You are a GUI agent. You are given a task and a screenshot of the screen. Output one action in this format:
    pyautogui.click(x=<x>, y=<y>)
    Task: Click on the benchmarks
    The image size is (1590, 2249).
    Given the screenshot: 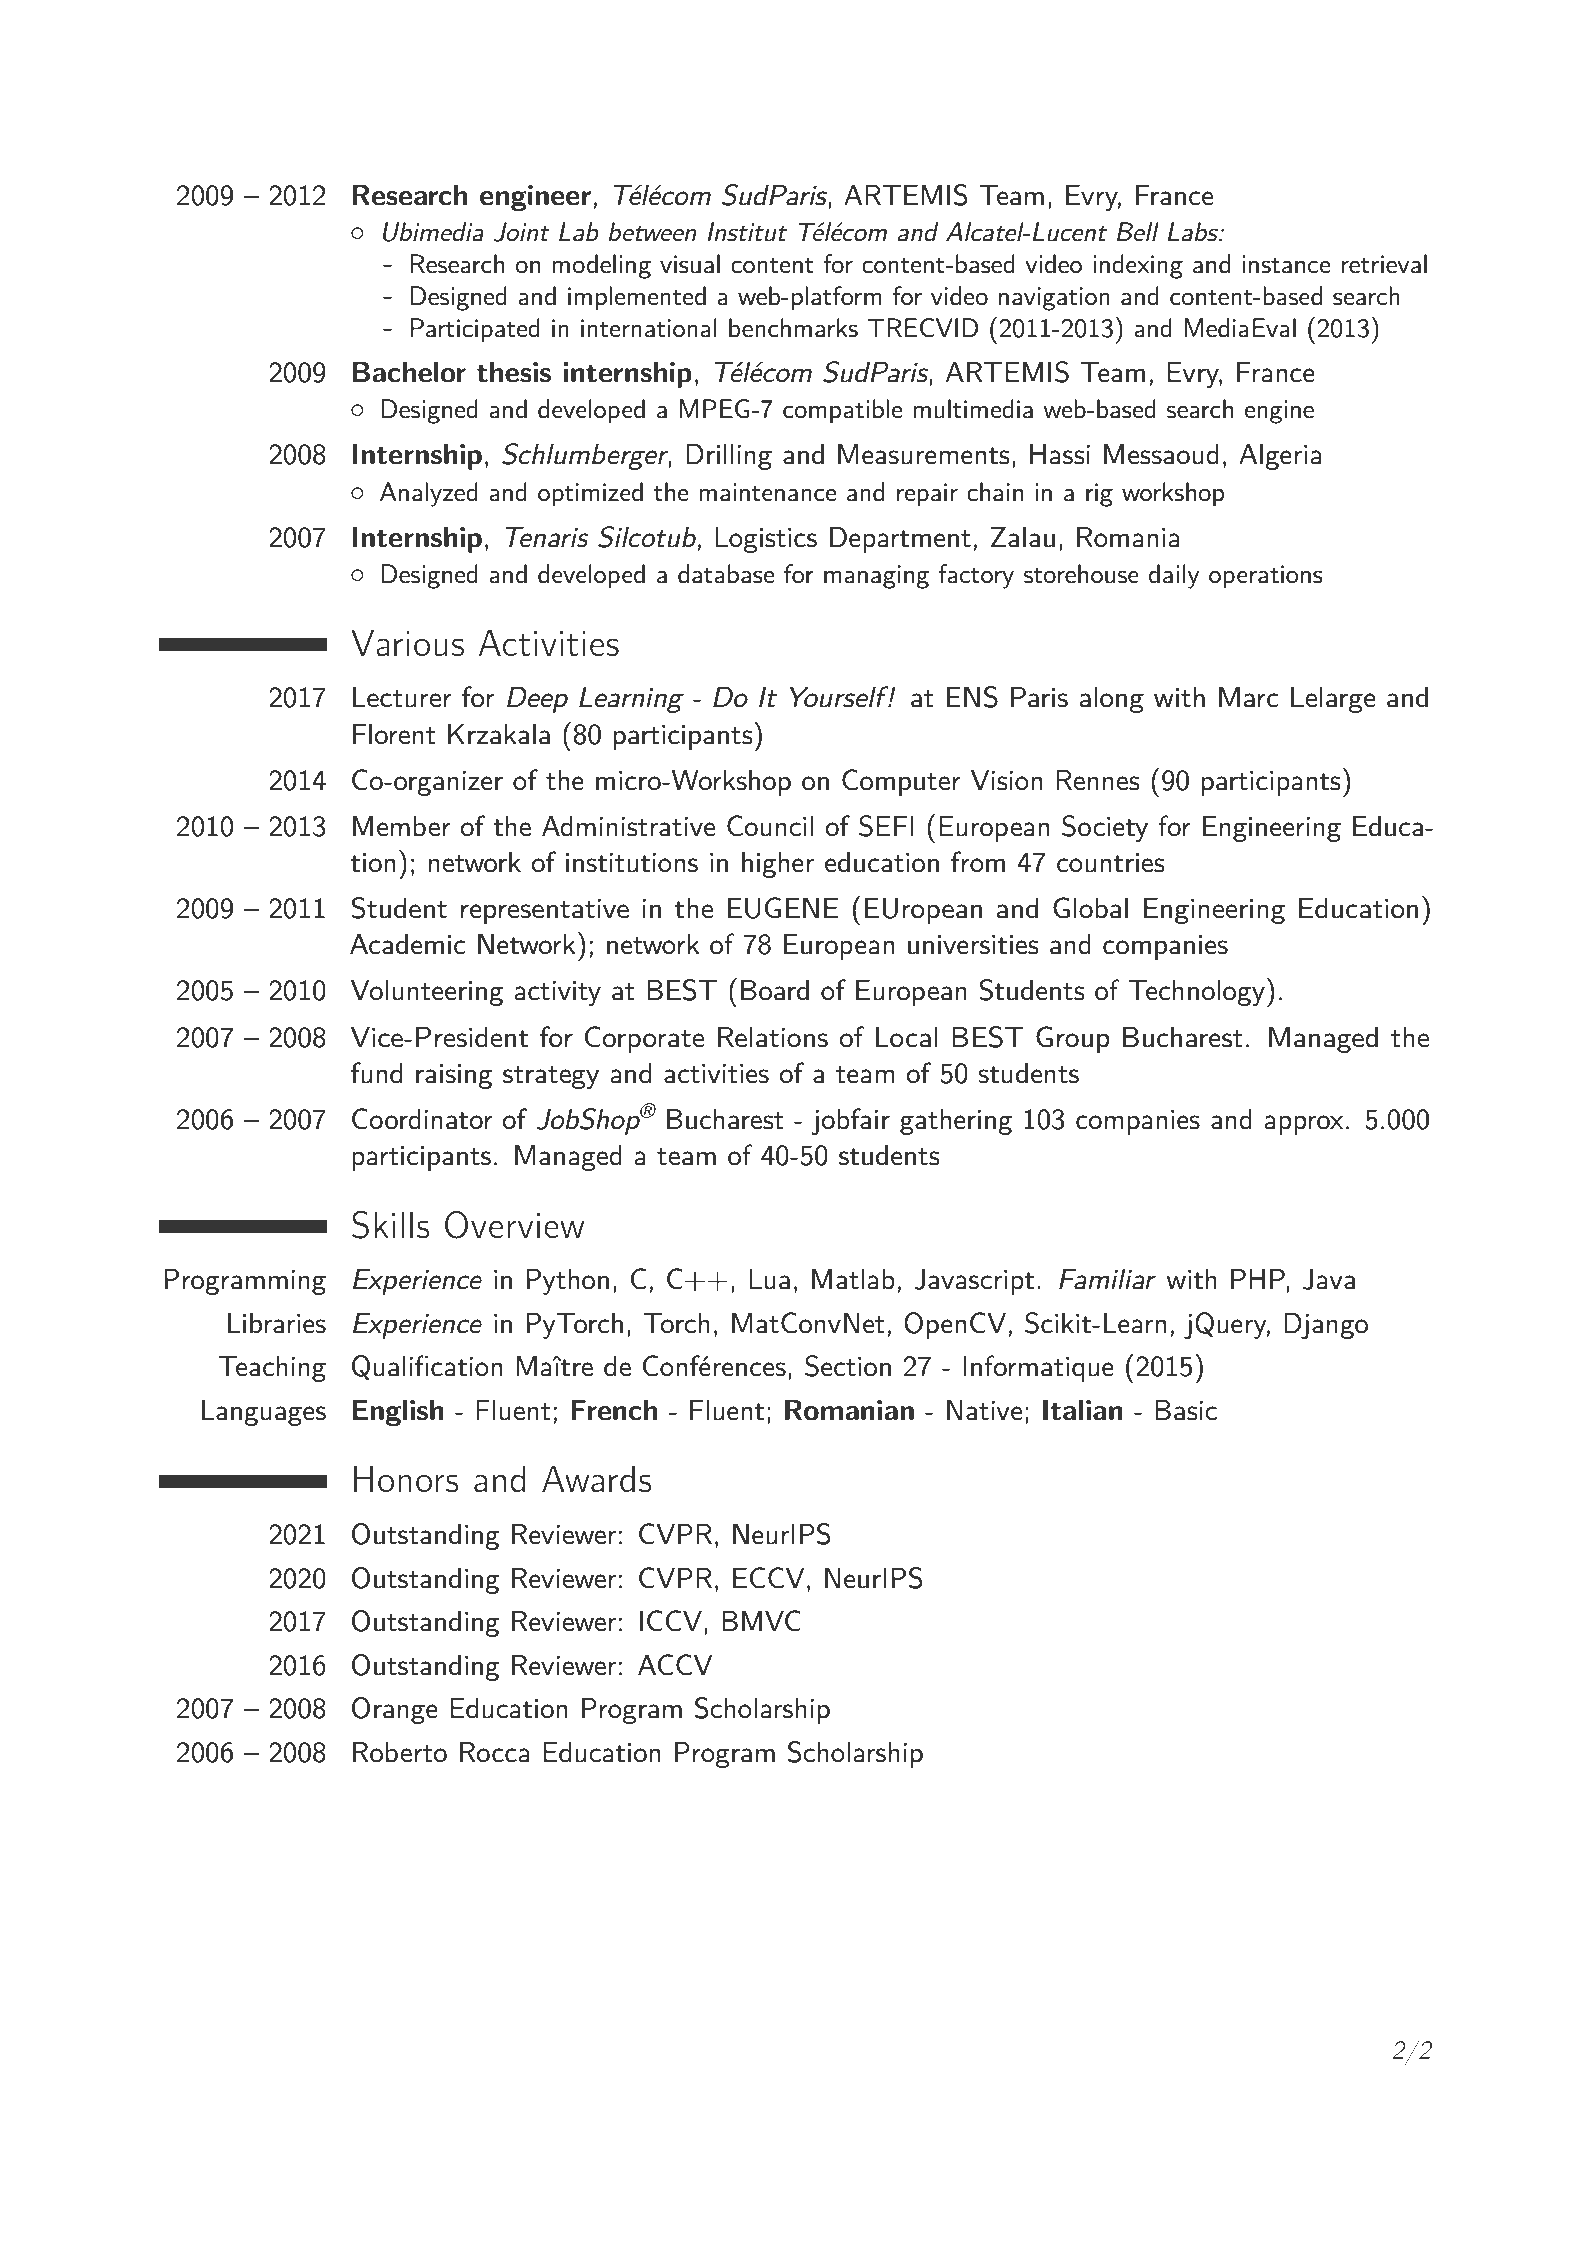 What is the action you would take?
    pyautogui.click(x=793, y=328)
